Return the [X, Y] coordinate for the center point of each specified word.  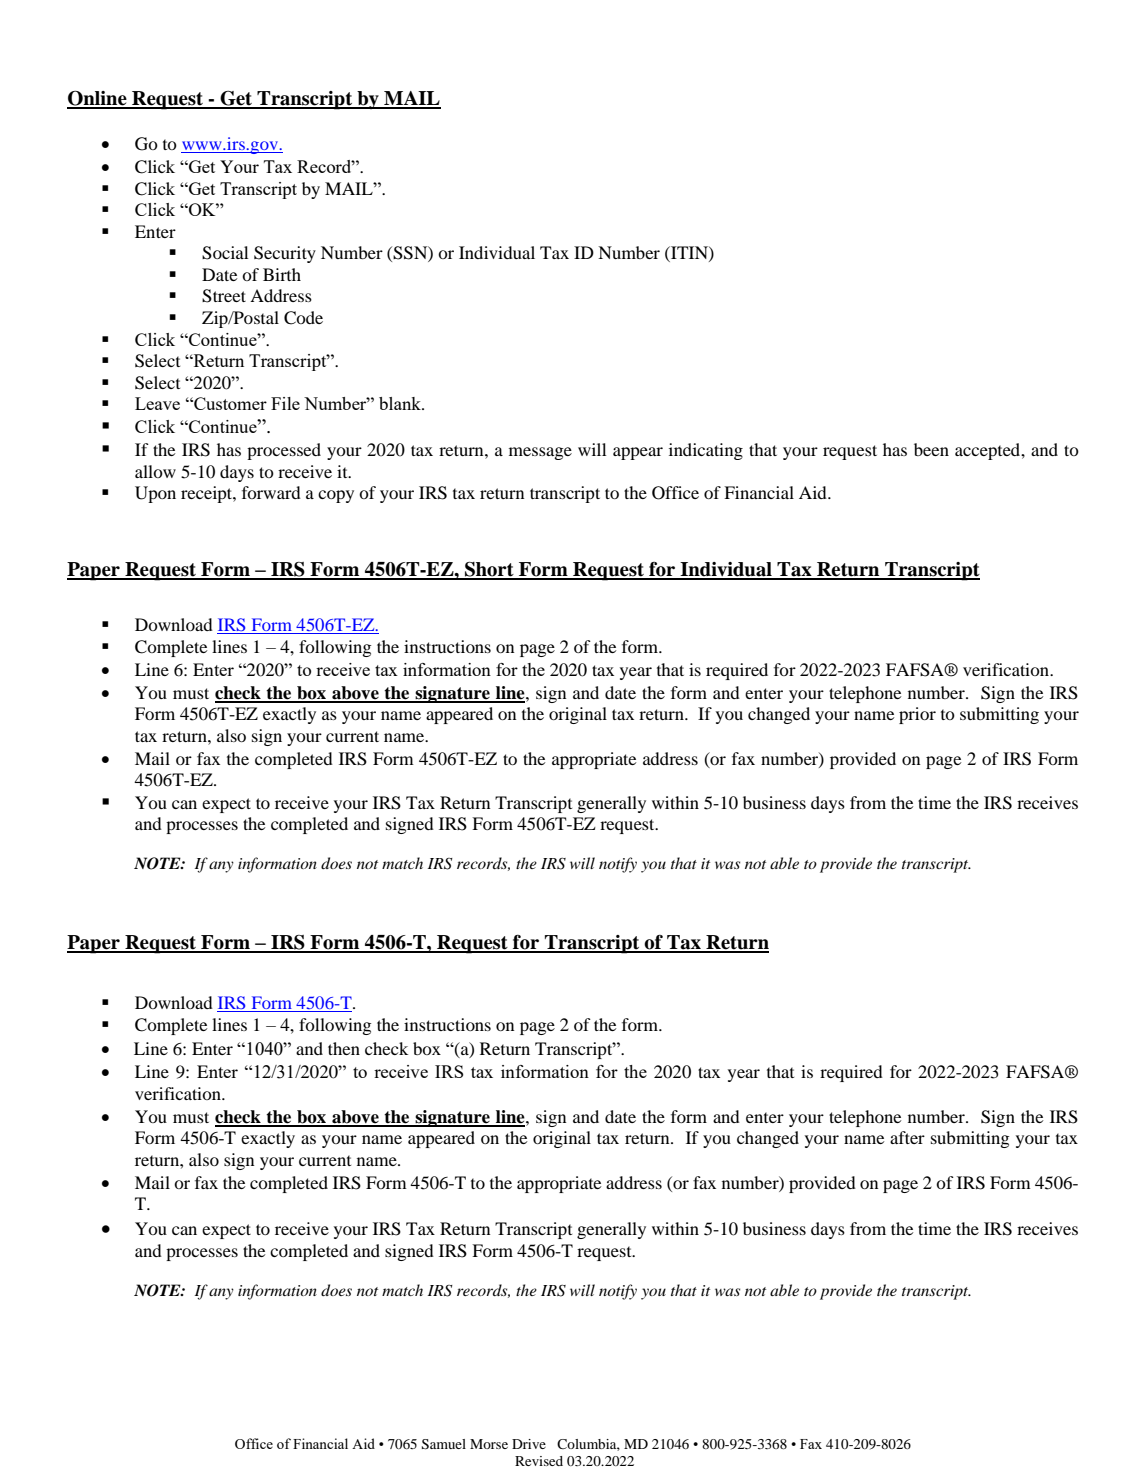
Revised [539, 1461]
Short [489, 570]
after [907, 1137]
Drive [529, 1444]
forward [271, 492]
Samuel [444, 1444]
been [931, 449]
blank [401, 403]
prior [917, 715]
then [344, 1048]
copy [336, 496]
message [540, 453]
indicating [706, 451]
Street [224, 296]
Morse [489, 1444]
